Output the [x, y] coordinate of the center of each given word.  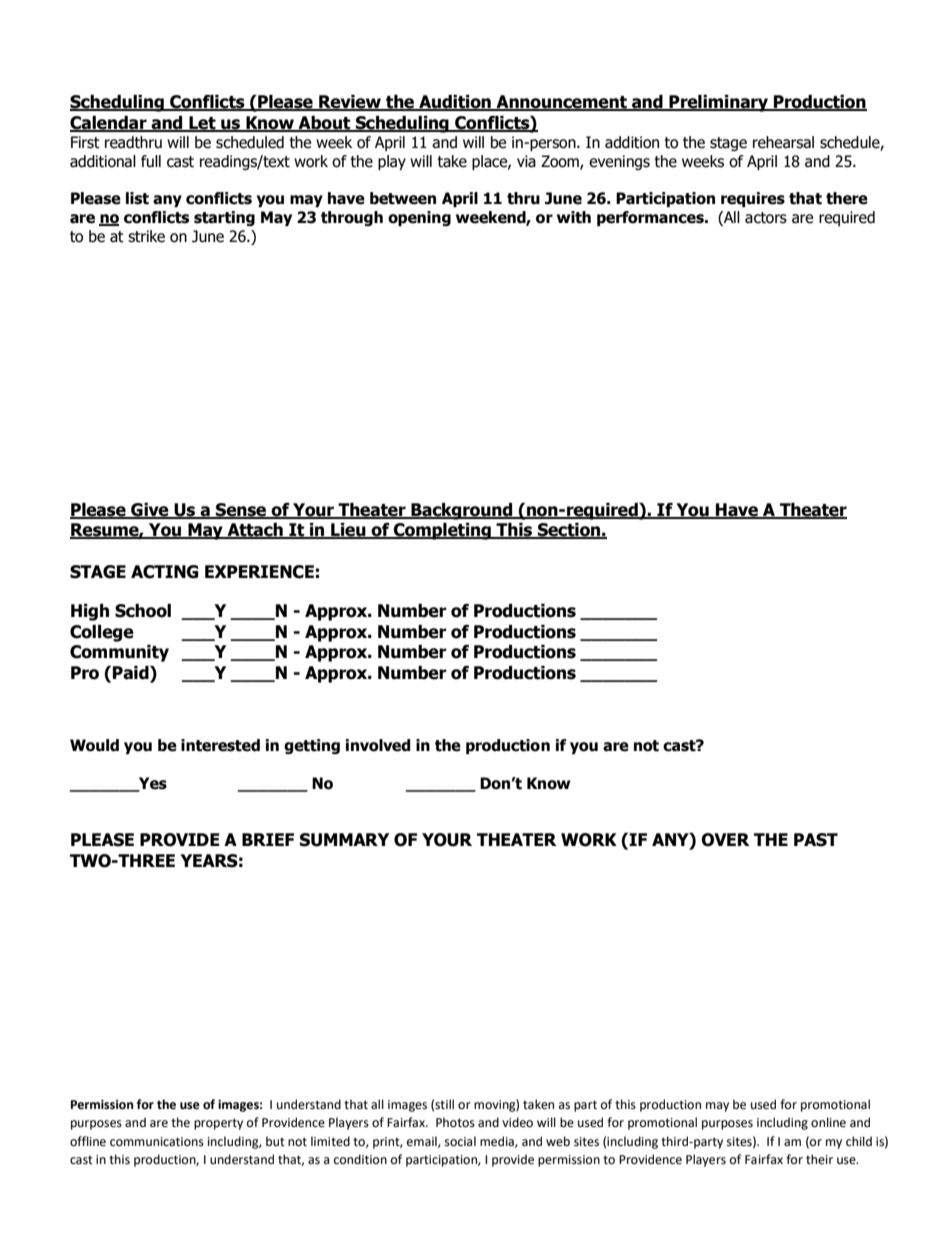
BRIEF [268, 839]
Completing [442, 531]
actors [766, 218]
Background [461, 511]
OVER [725, 840]
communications [157, 1142]
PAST [816, 840]
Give [150, 510]
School [143, 611]
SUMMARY [344, 840]
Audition [455, 103]
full [151, 161]
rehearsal [783, 142]
